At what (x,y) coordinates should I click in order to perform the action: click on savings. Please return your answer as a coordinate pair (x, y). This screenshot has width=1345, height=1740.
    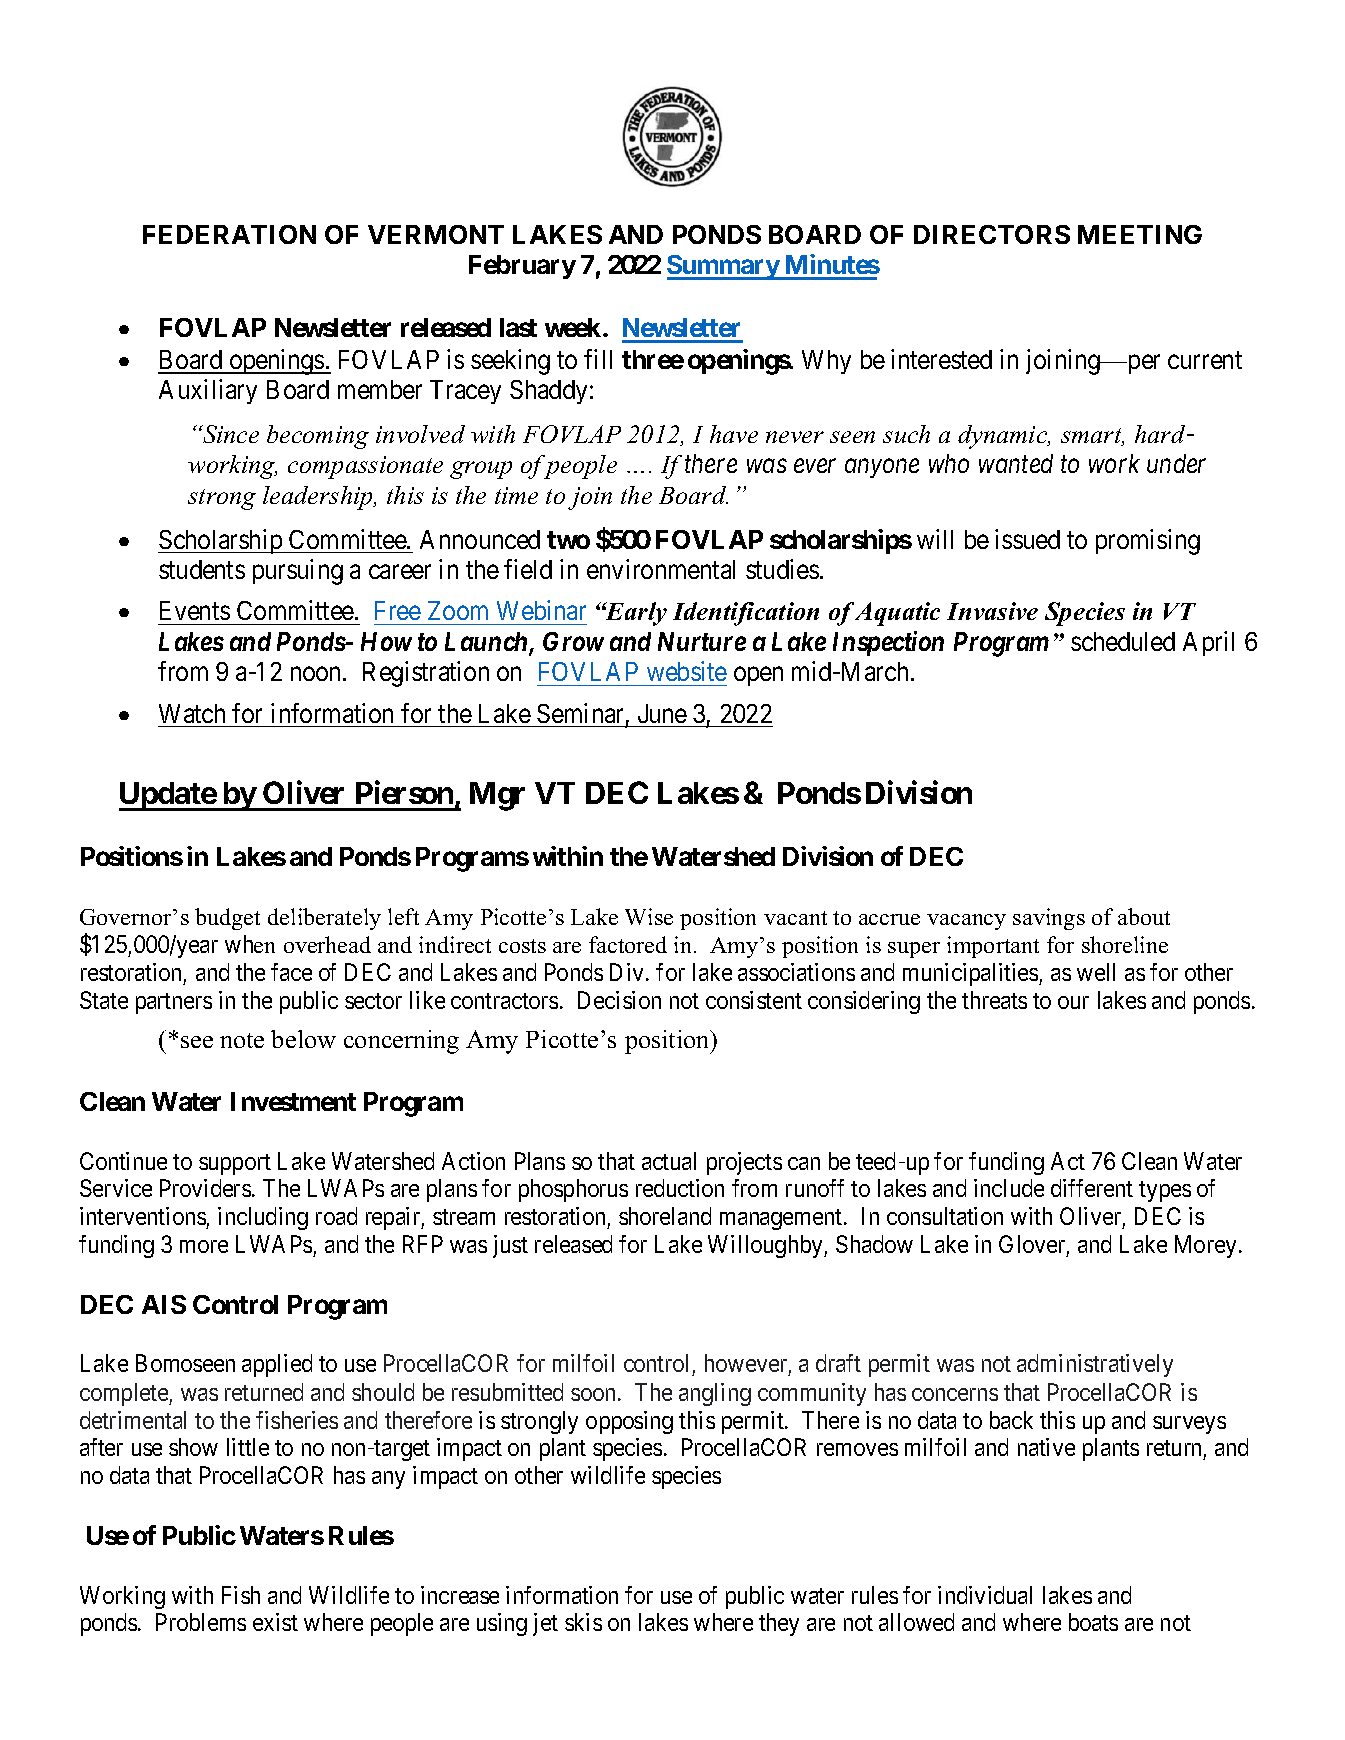
    Looking at the image, I should click on (1049, 919).
